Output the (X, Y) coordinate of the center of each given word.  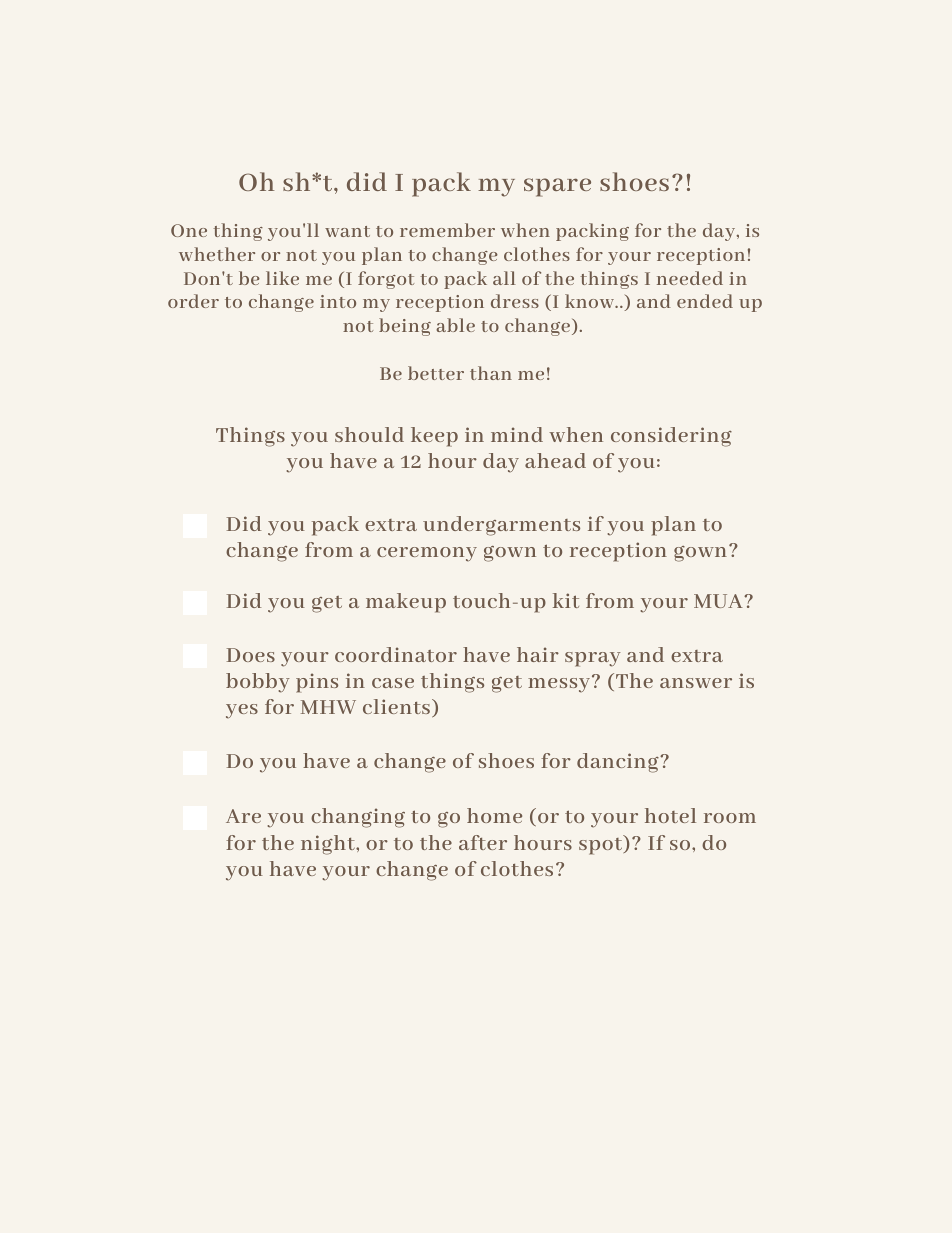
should (369, 434)
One (189, 230)
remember (447, 230)
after (483, 842)
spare (557, 187)
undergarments (501, 526)
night (329, 845)
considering (671, 437)
